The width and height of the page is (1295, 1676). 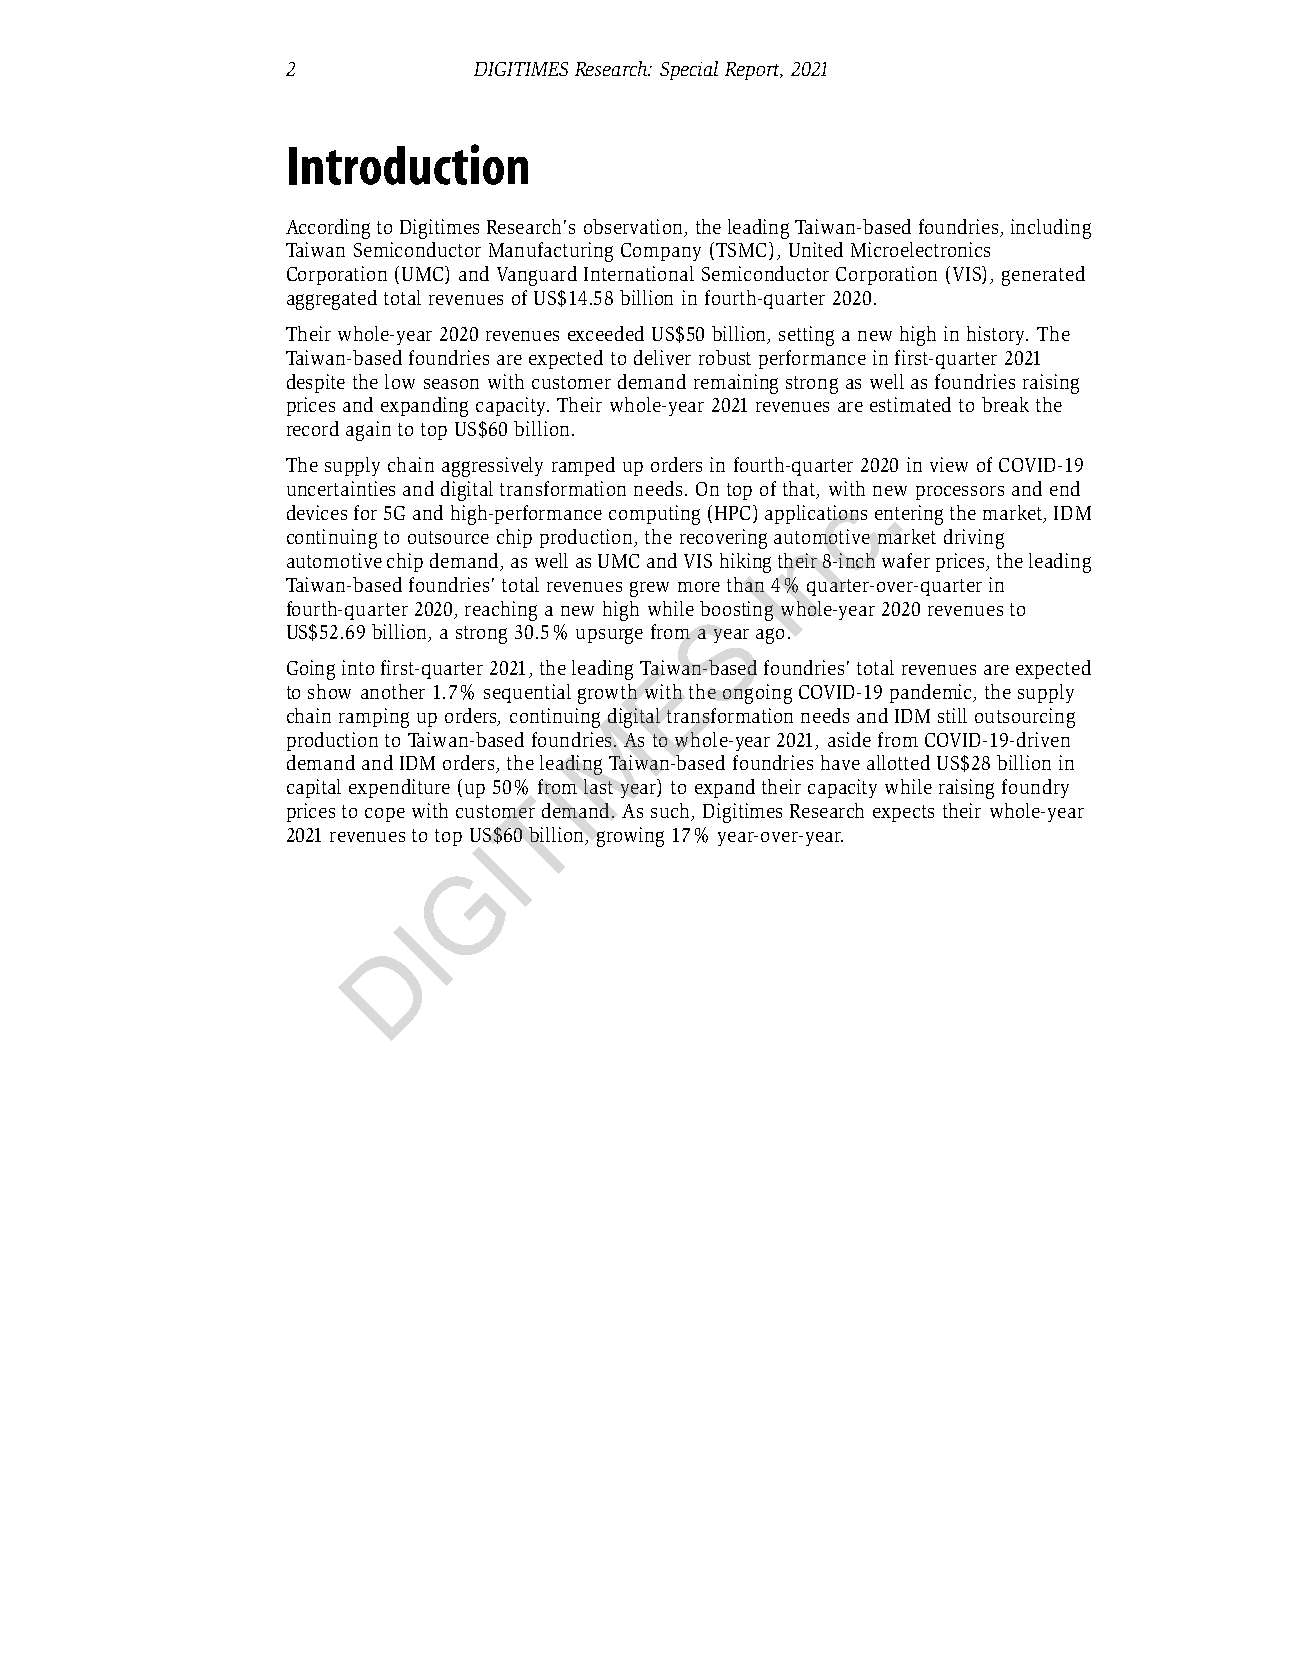 I want to click on cope, so click(x=385, y=815).
